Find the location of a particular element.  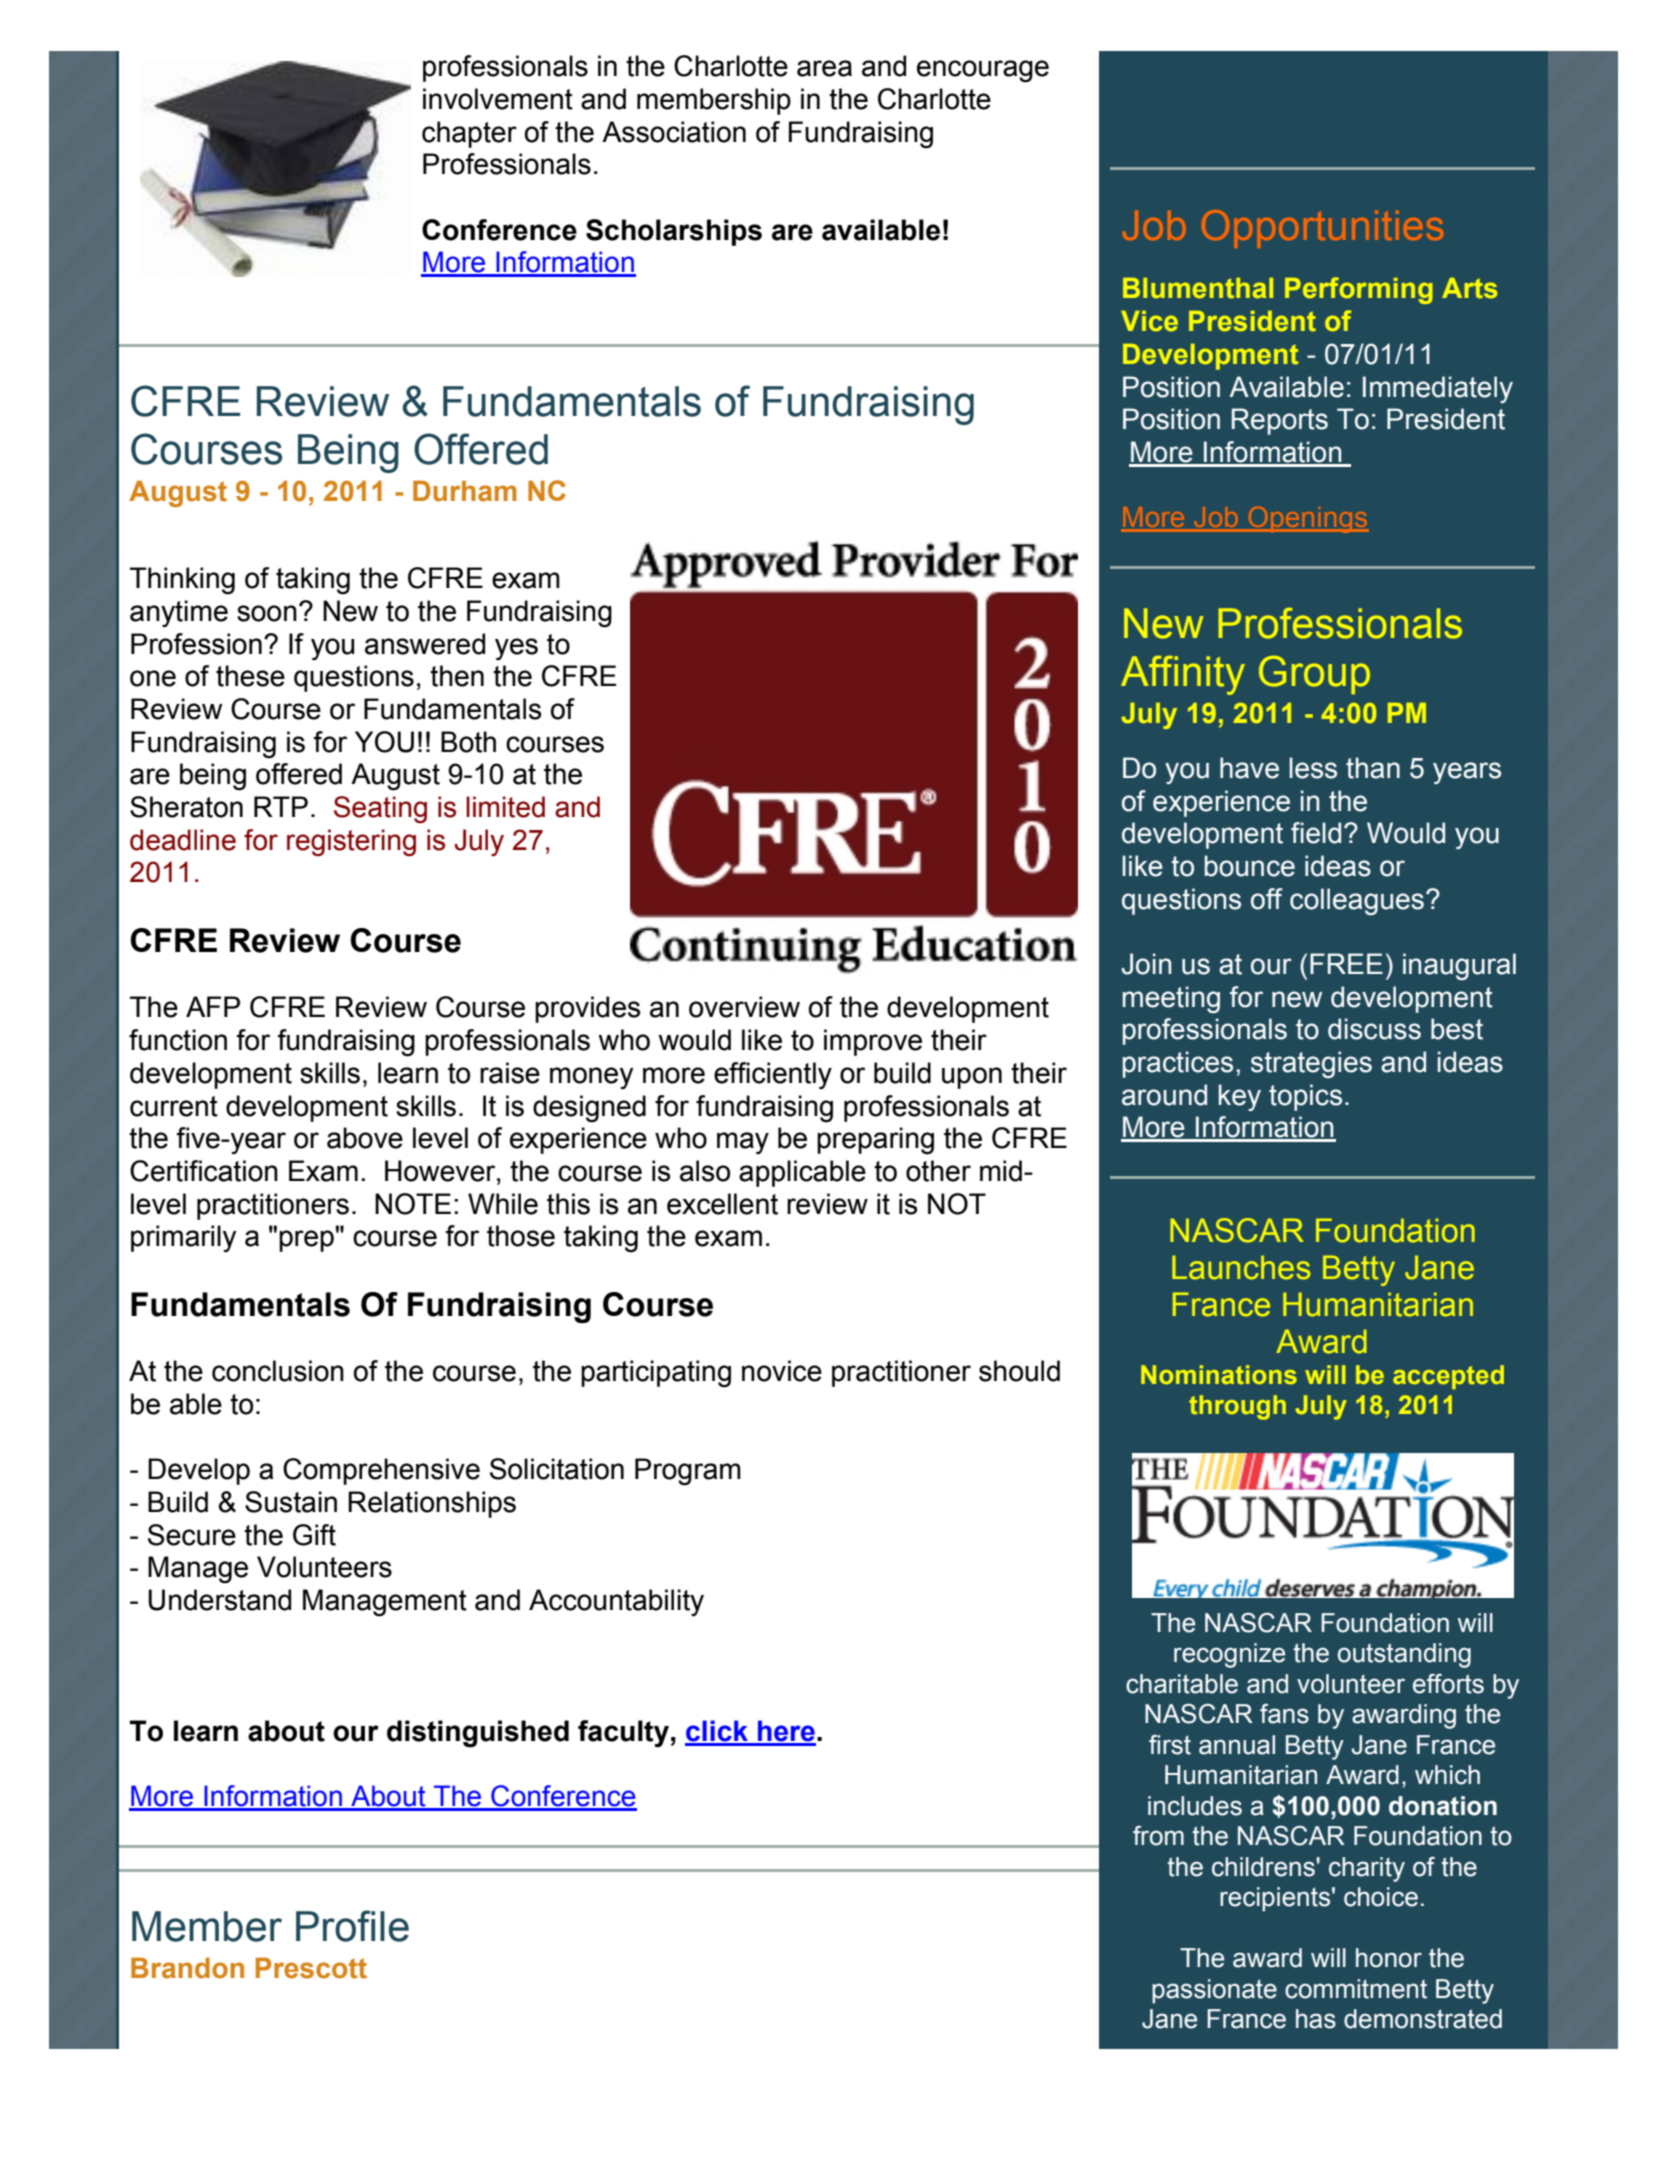

participating is located at coordinates (656, 1374).
